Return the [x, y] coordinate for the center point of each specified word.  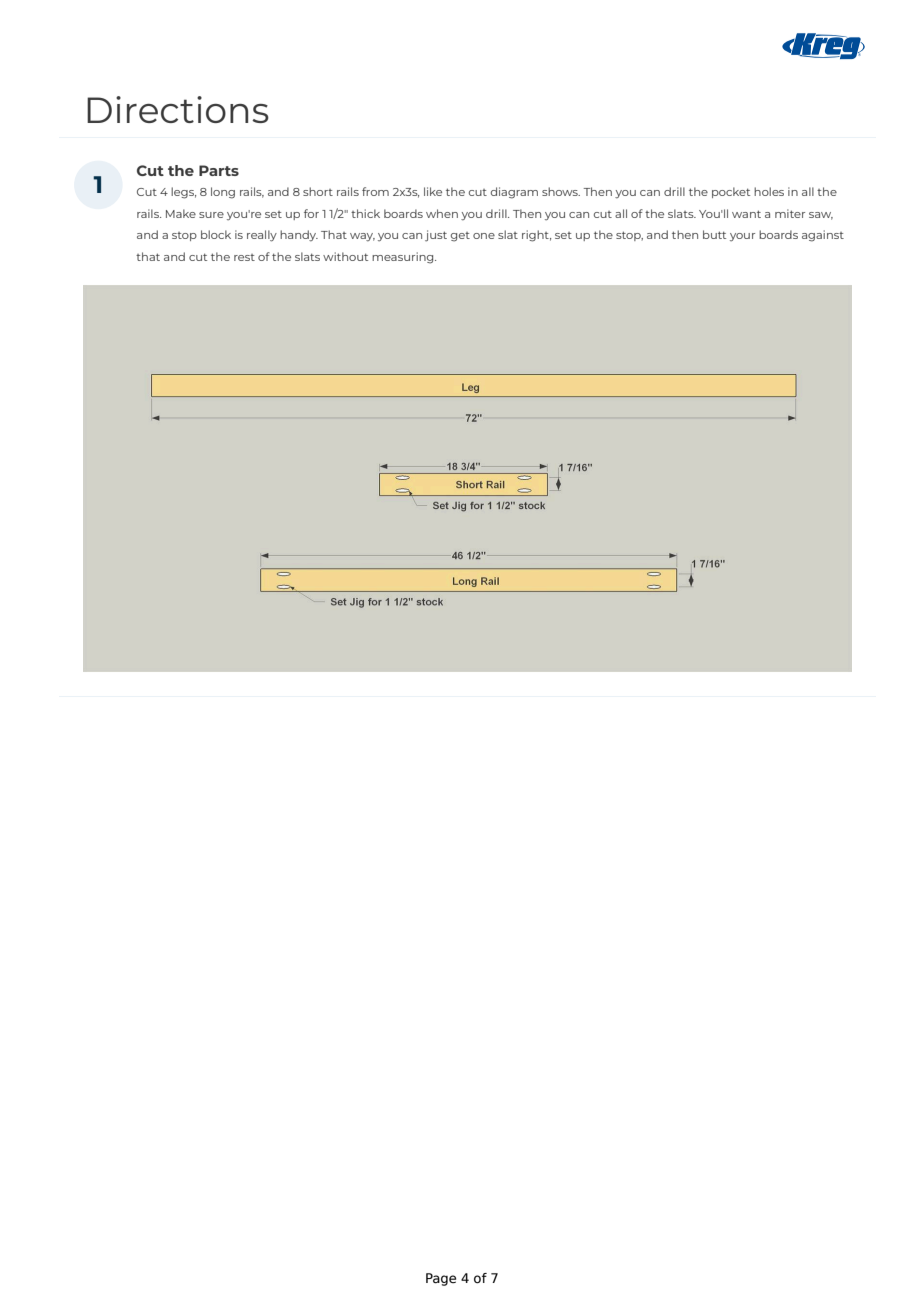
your [742, 237]
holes [769, 191]
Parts [219, 170]
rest [244, 257]
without [345, 256]
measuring [404, 258]
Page [441, 1279]
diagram [514, 193]
